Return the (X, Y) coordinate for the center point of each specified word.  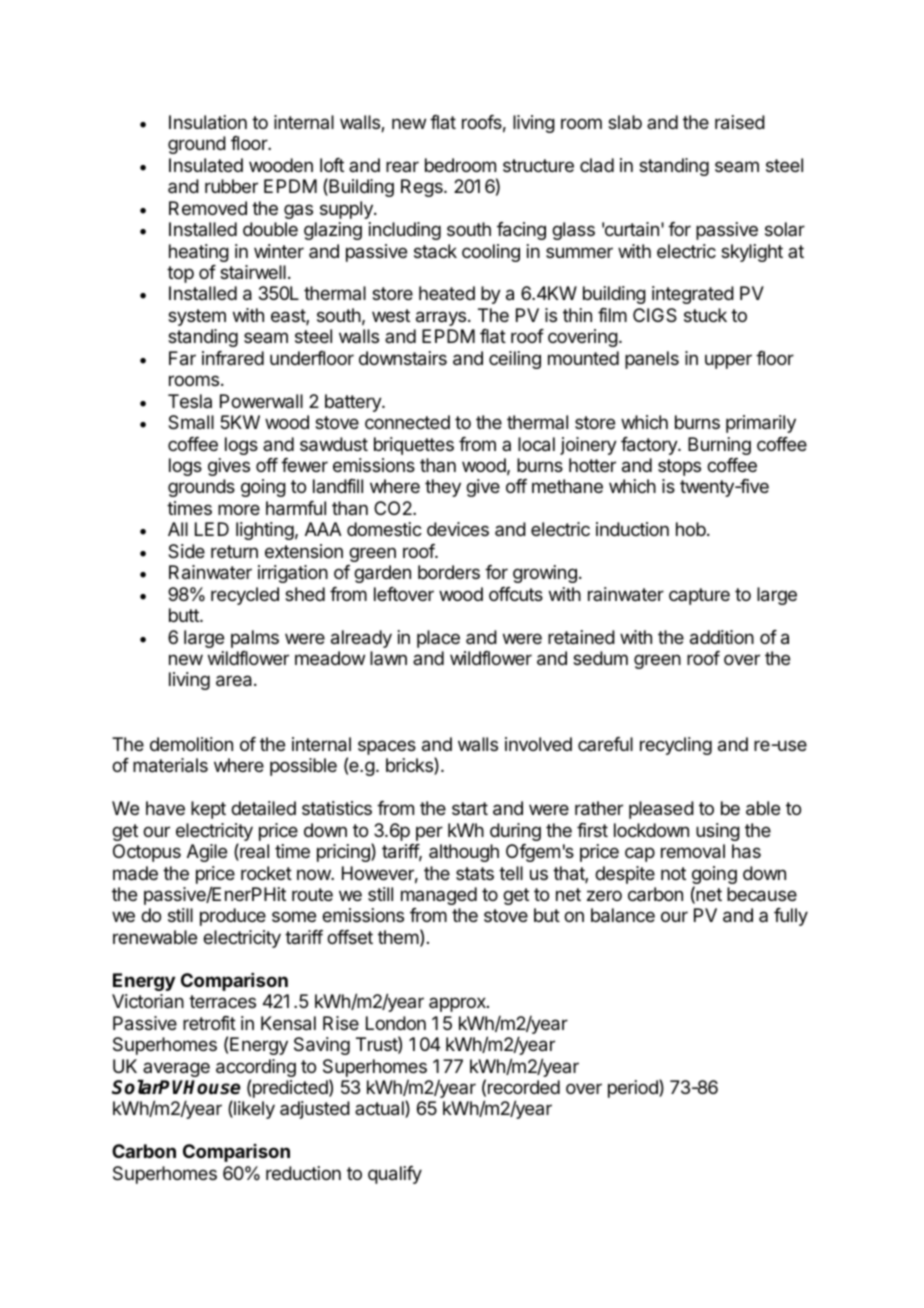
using (718, 832)
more (239, 509)
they (443, 488)
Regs (423, 188)
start (470, 808)
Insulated (206, 165)
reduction (303, 1173)
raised (740, 122)
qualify (395, 1175)
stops (679, 467)
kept (208, 810)
